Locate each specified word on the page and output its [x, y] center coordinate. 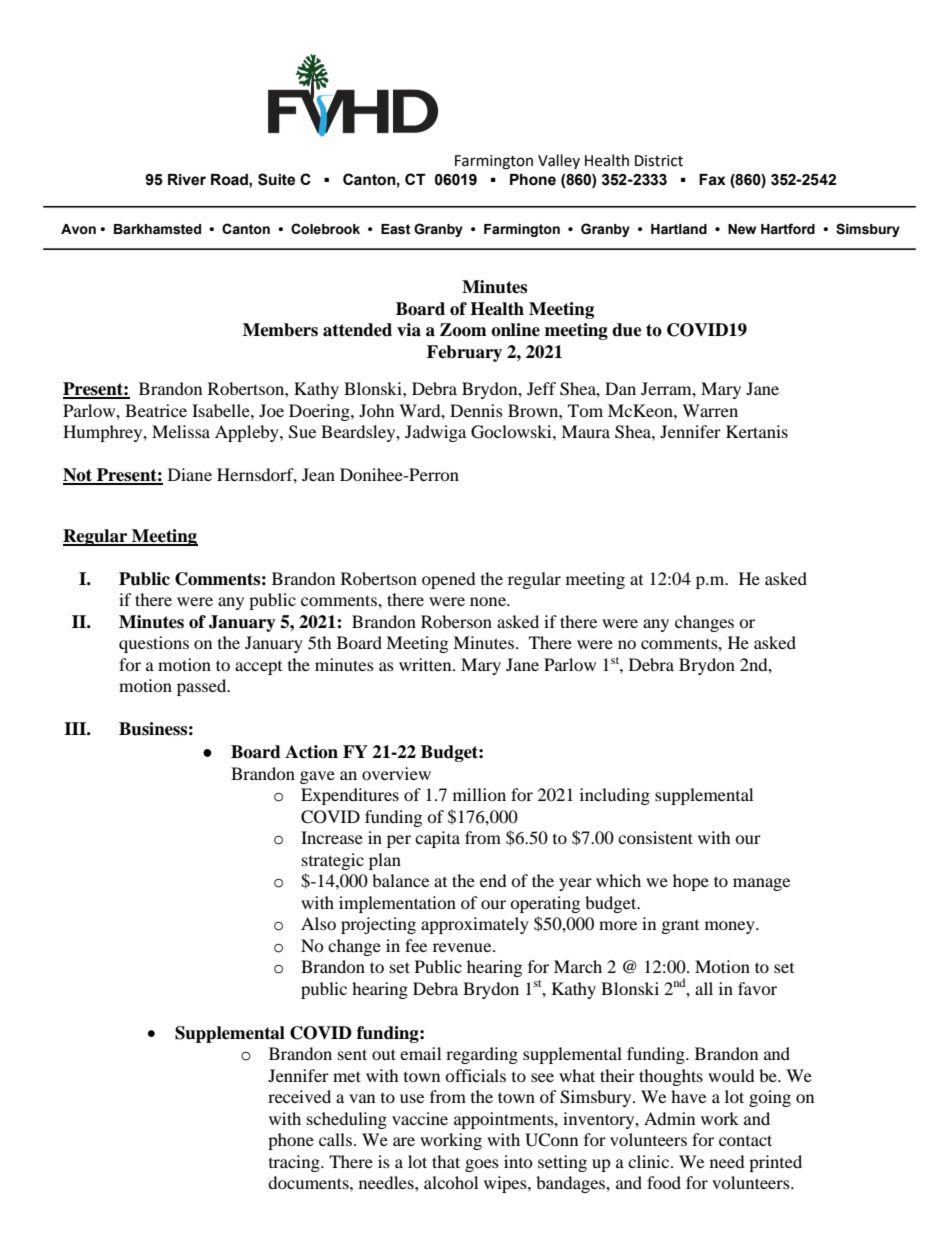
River [187, 180]
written [426, 664]
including [615, 796]
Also [318, 923]
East [396, 229]
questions [154, 644]
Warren [710, 410]
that [446, 1161]
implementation [397, 904]
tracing [295, 1163]
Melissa [181, 431]
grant [680, 927]
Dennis [476, 410]
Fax [712, 180]
